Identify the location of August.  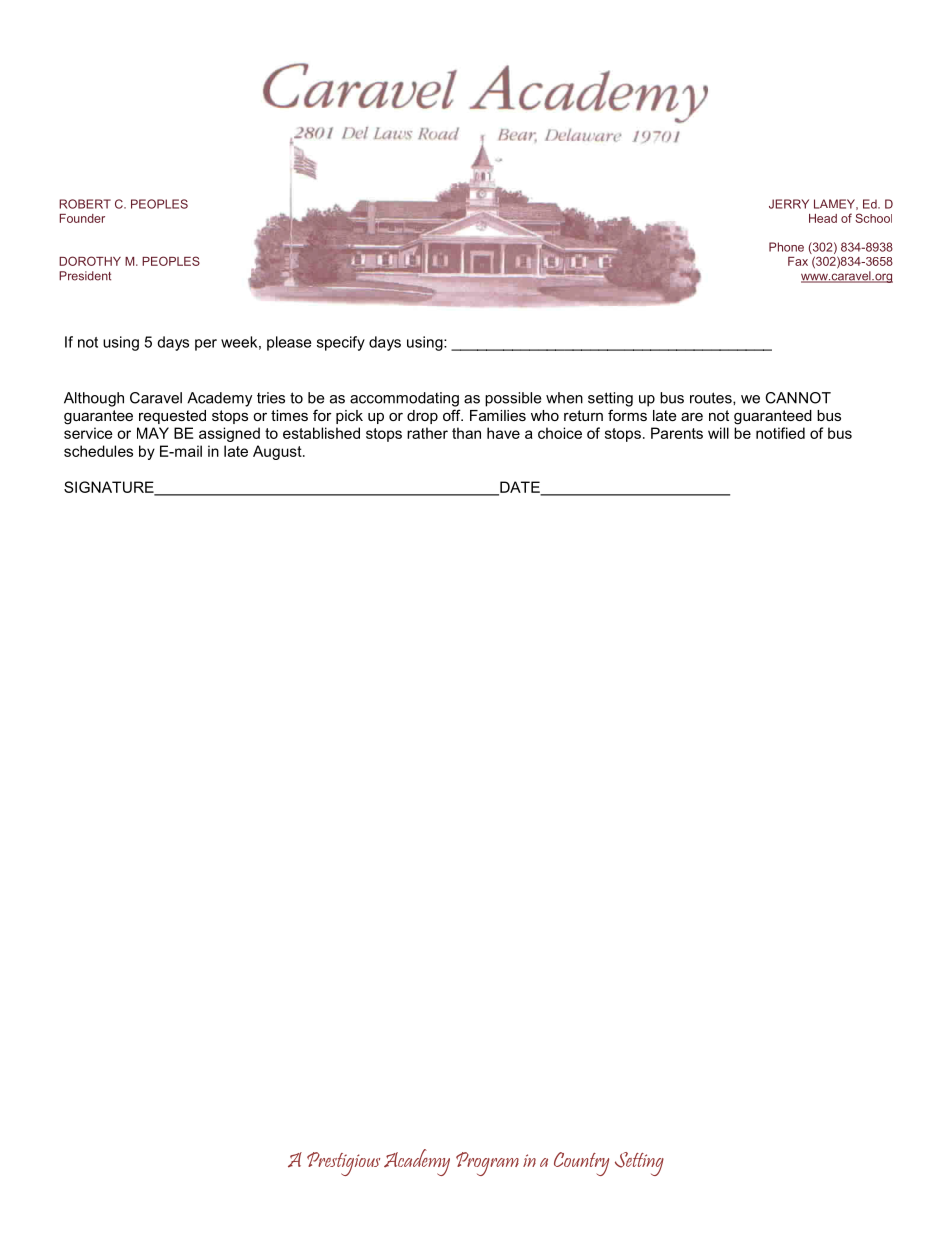
(278, 452).
